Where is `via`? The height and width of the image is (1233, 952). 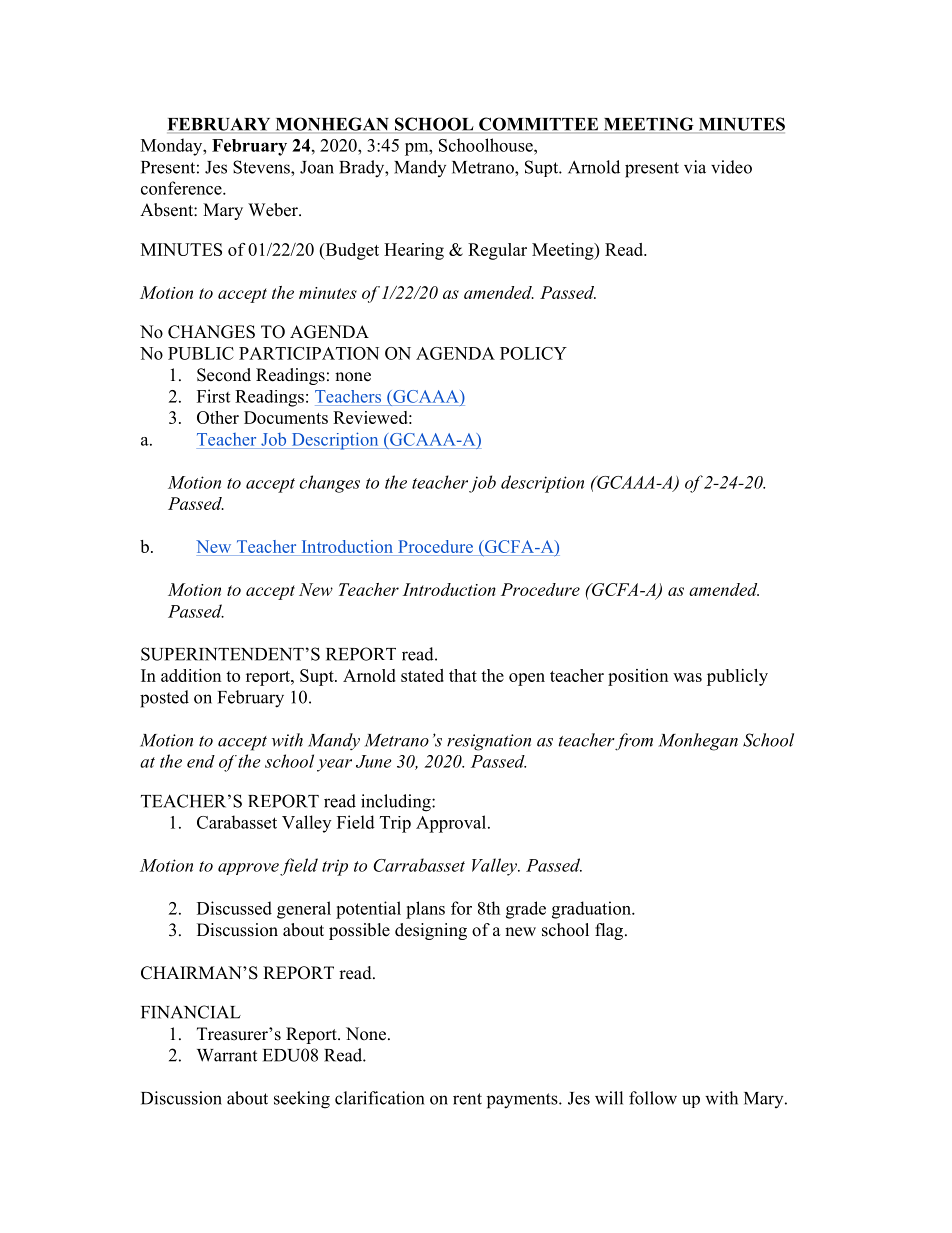
via is located at coordinates (695, 167).
